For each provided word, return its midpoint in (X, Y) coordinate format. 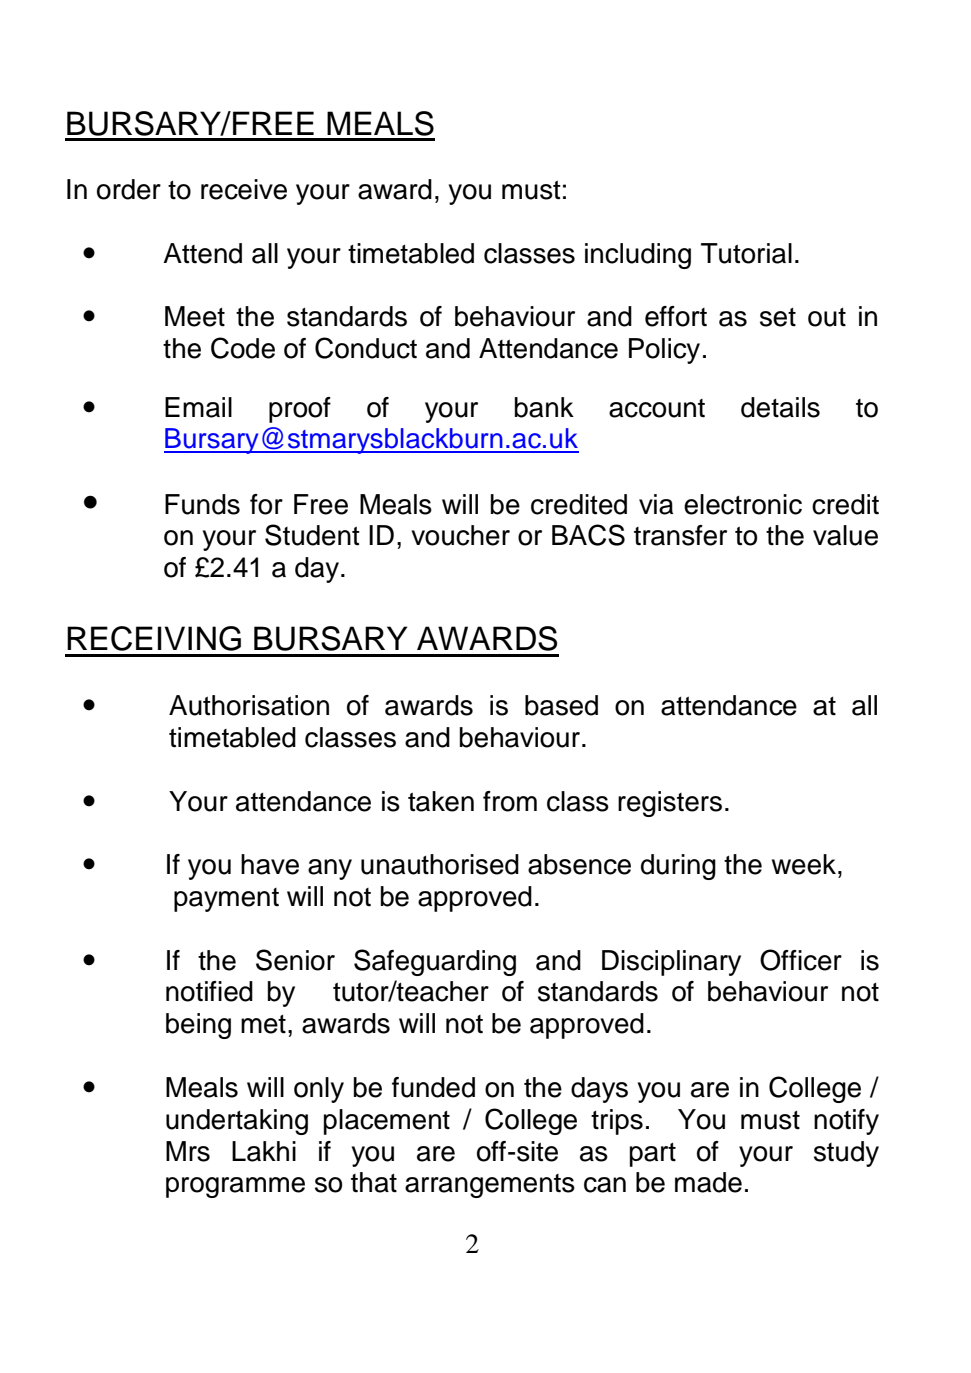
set (778, 317)
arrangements (490, 1186)
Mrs (188, 1151)
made (708, 1182)
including (638, 256)
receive (244, 189)
